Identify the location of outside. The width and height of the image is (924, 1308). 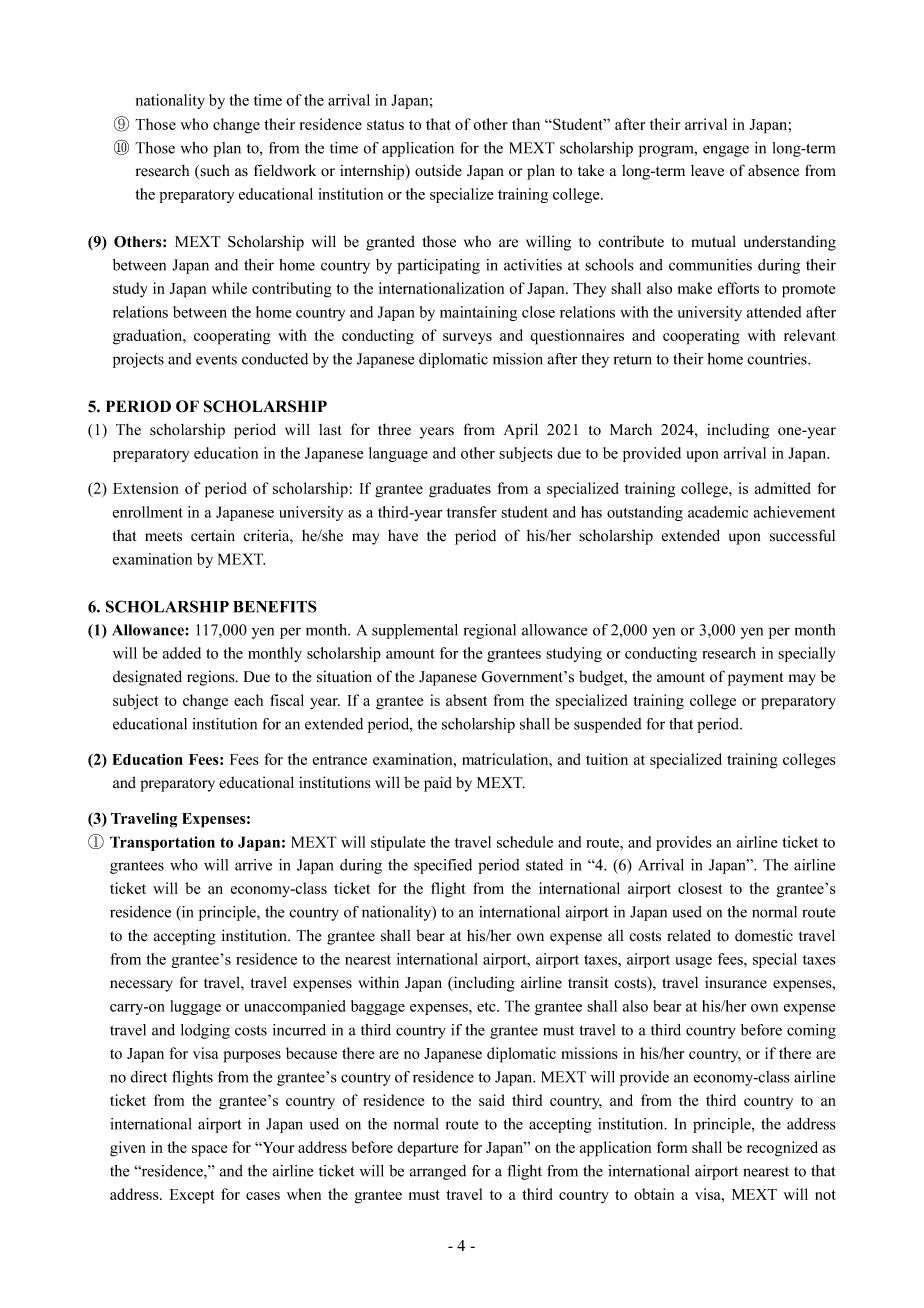
(438, 170).
